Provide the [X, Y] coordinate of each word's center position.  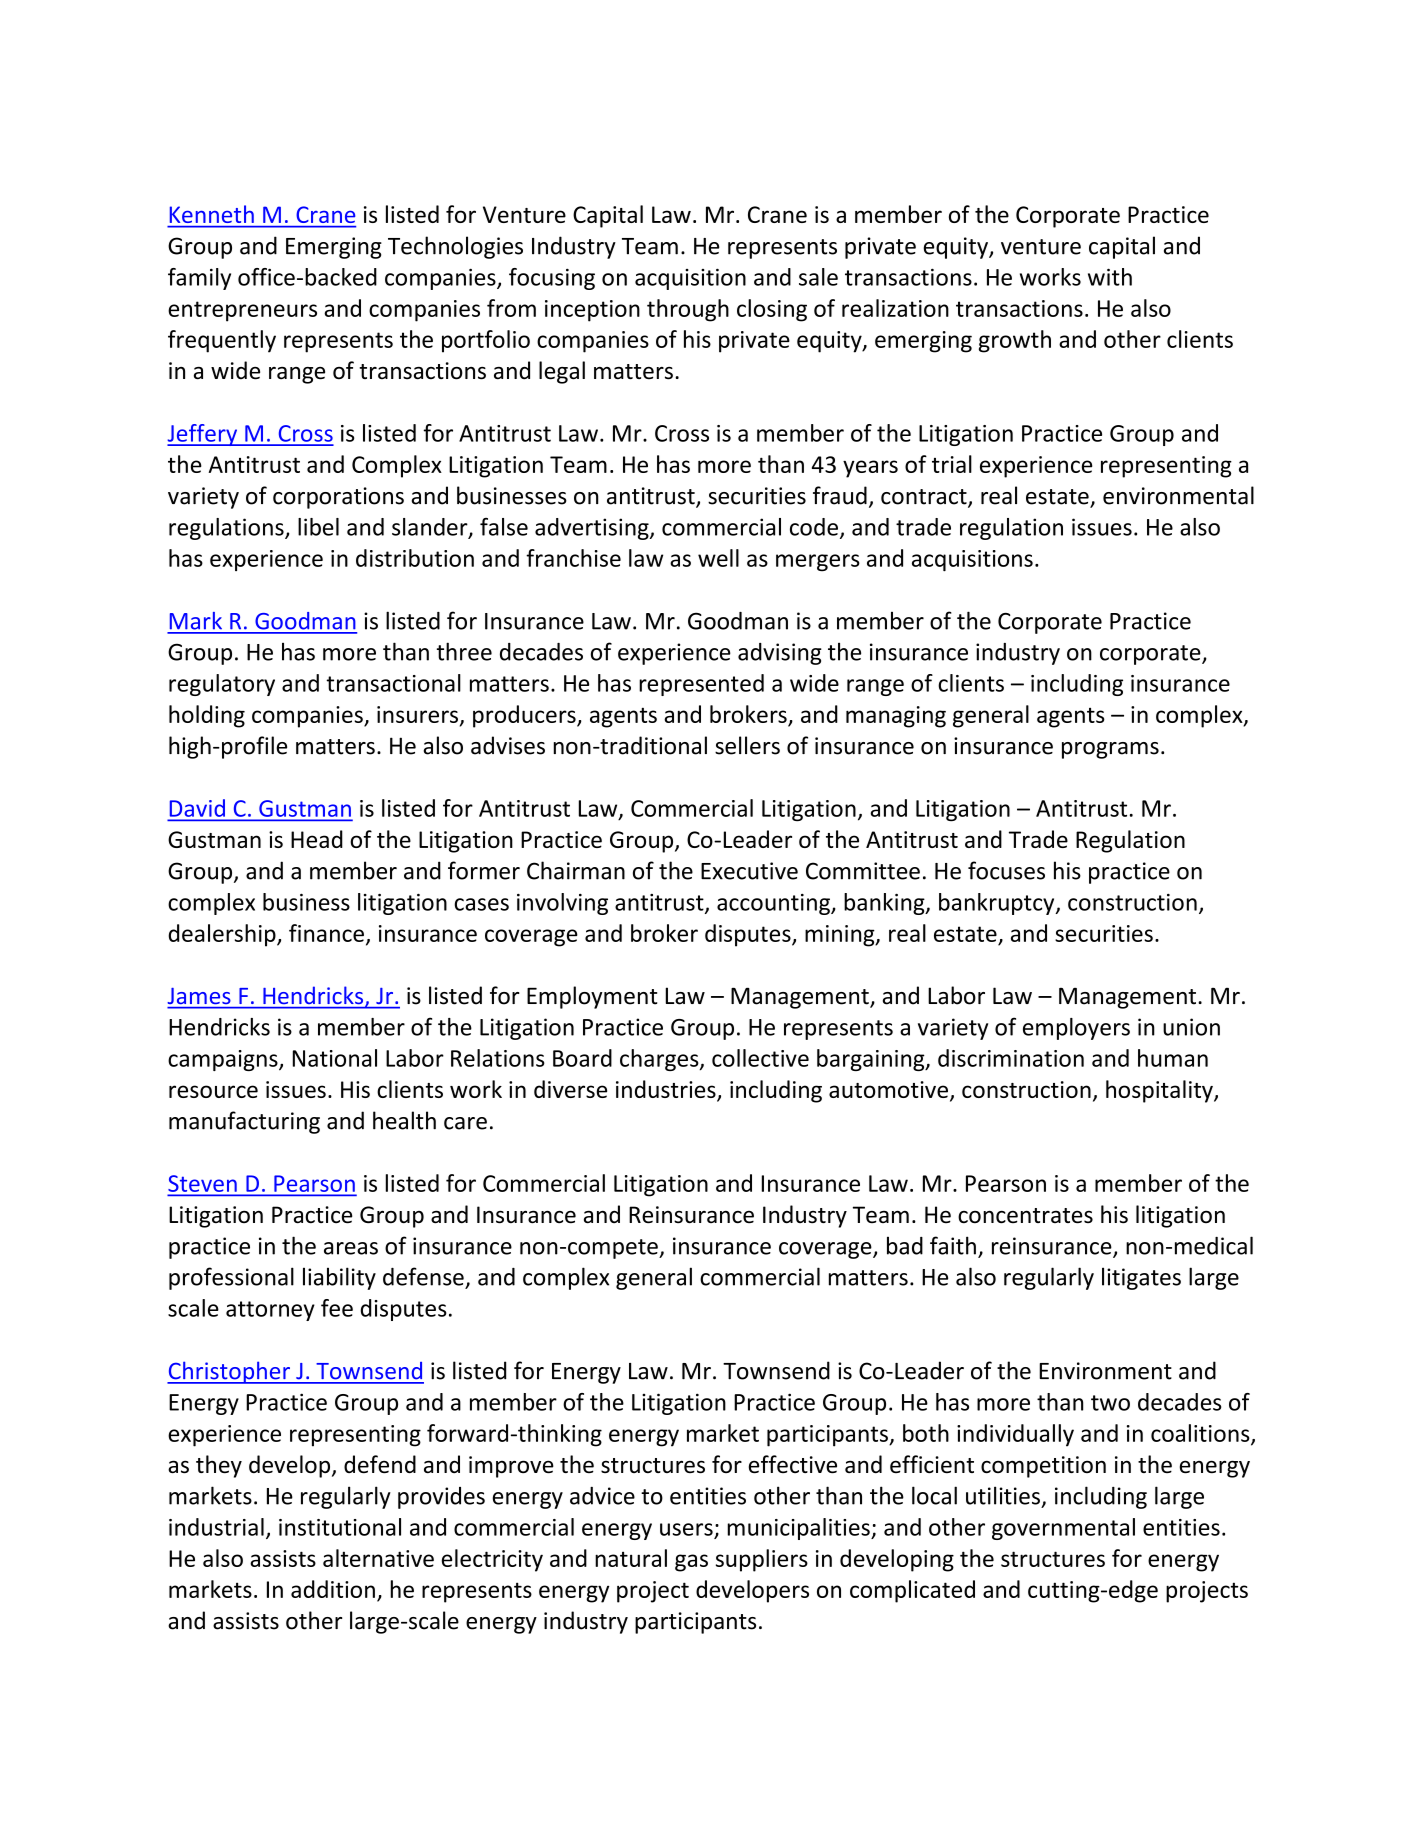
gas [691, 1563]
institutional [340, 1527]
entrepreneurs [242, 311]
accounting [774, 904]
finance [326, 933]
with [1110, 277]
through [688, 310]
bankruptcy [998, 904]
